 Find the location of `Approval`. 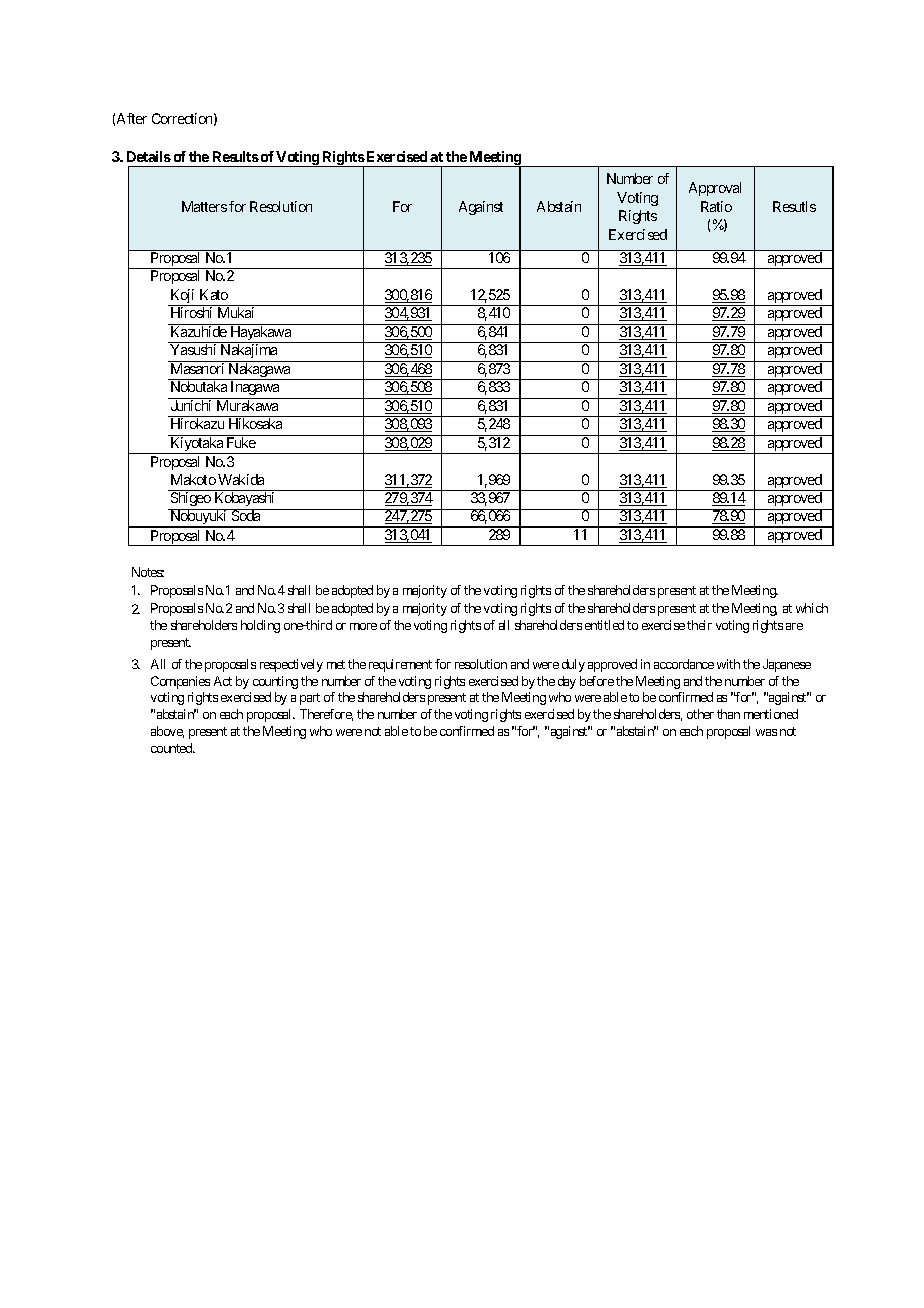

Approval is located at coordinates (715, 189).
